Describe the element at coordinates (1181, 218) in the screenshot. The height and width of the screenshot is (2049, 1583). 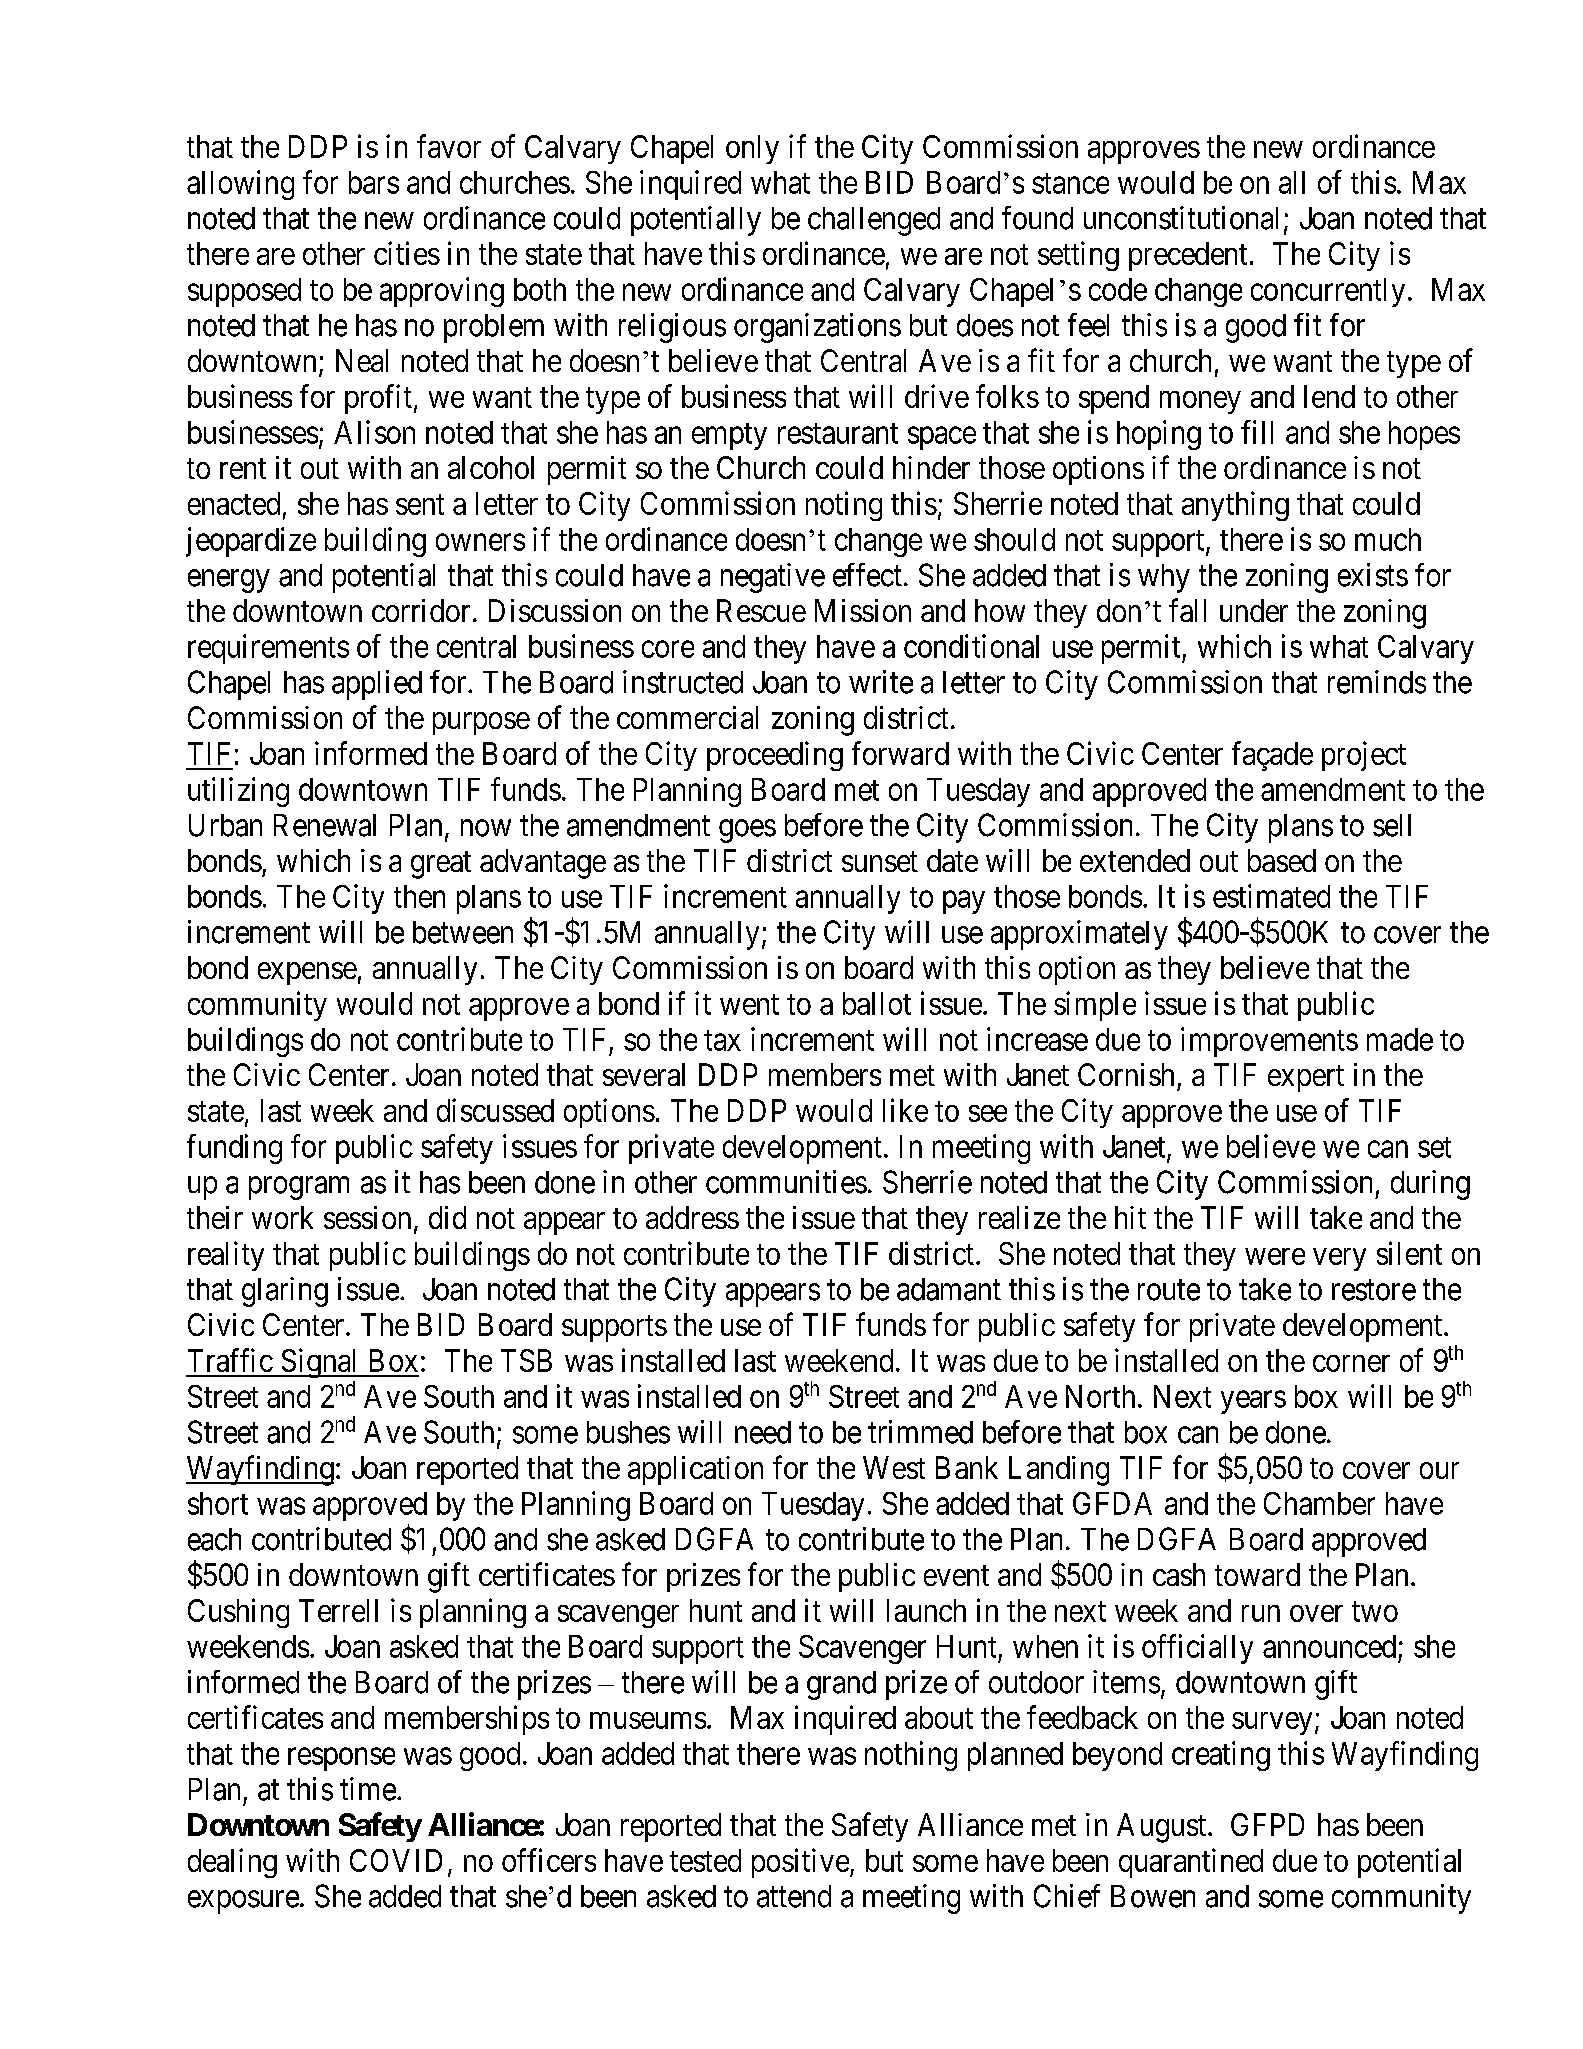
I see `unconstitutional` at that location.
